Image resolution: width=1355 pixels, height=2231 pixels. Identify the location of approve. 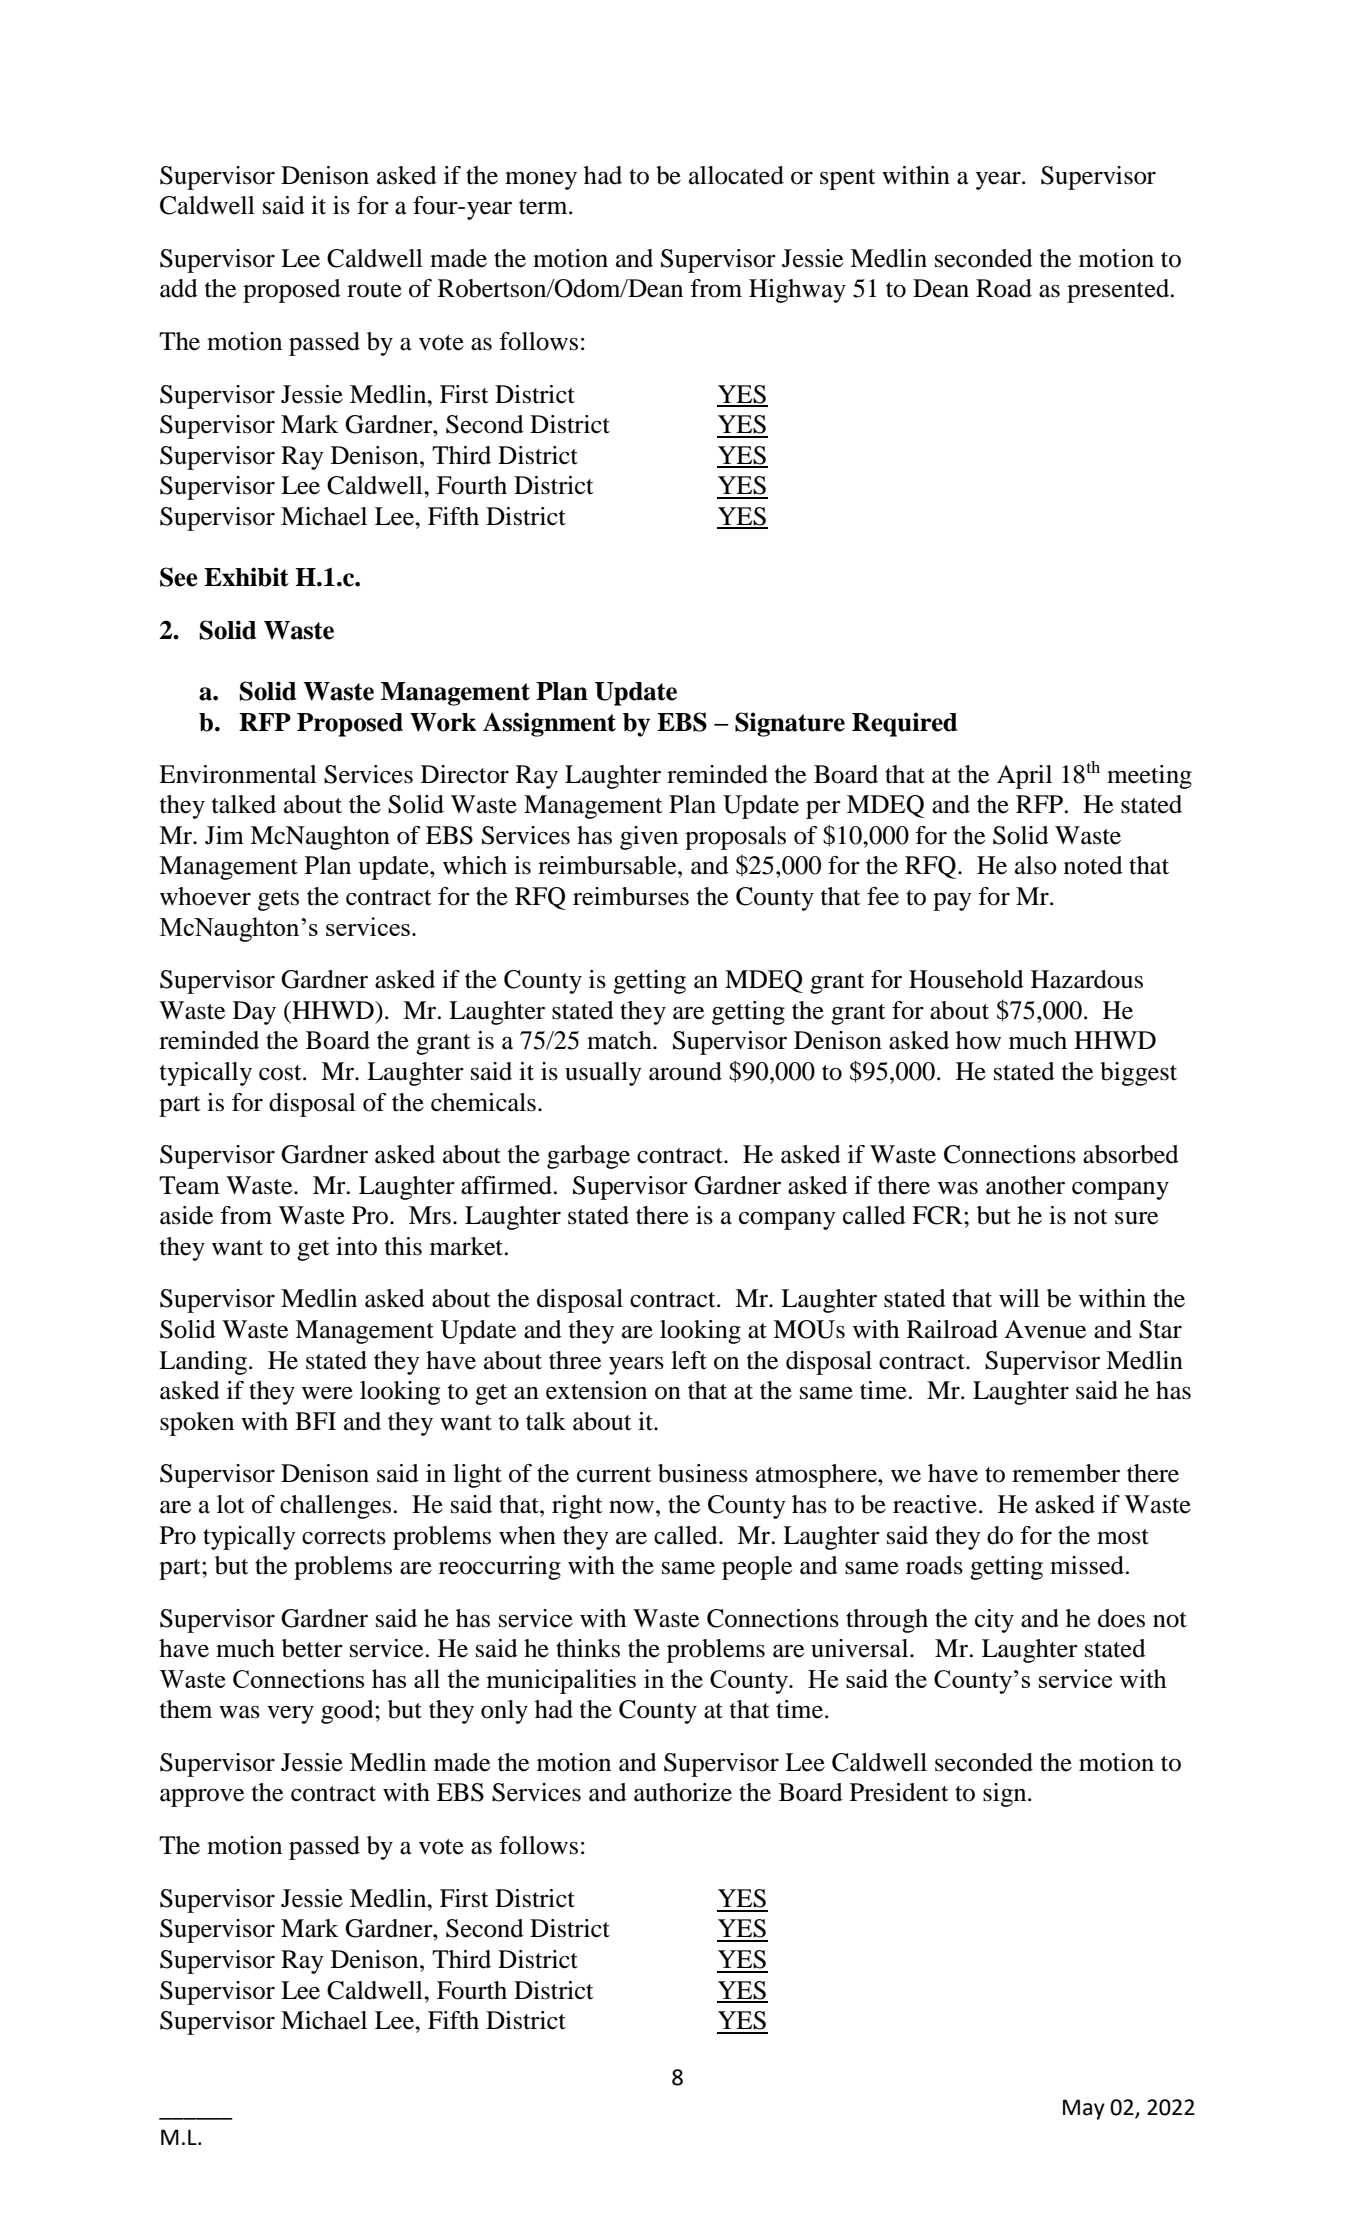
(202, 1797).
